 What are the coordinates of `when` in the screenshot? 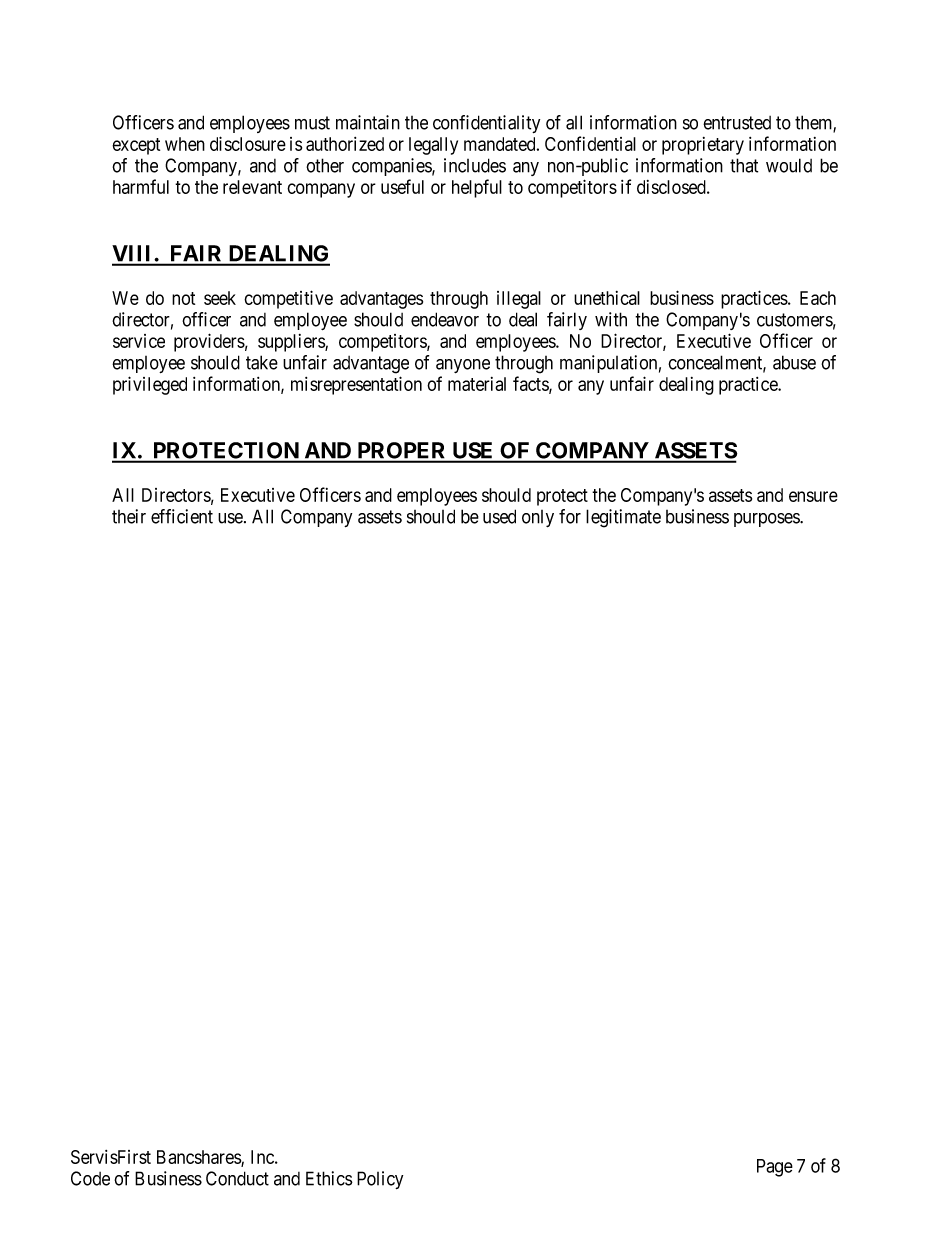 It's located at (185, 144).
